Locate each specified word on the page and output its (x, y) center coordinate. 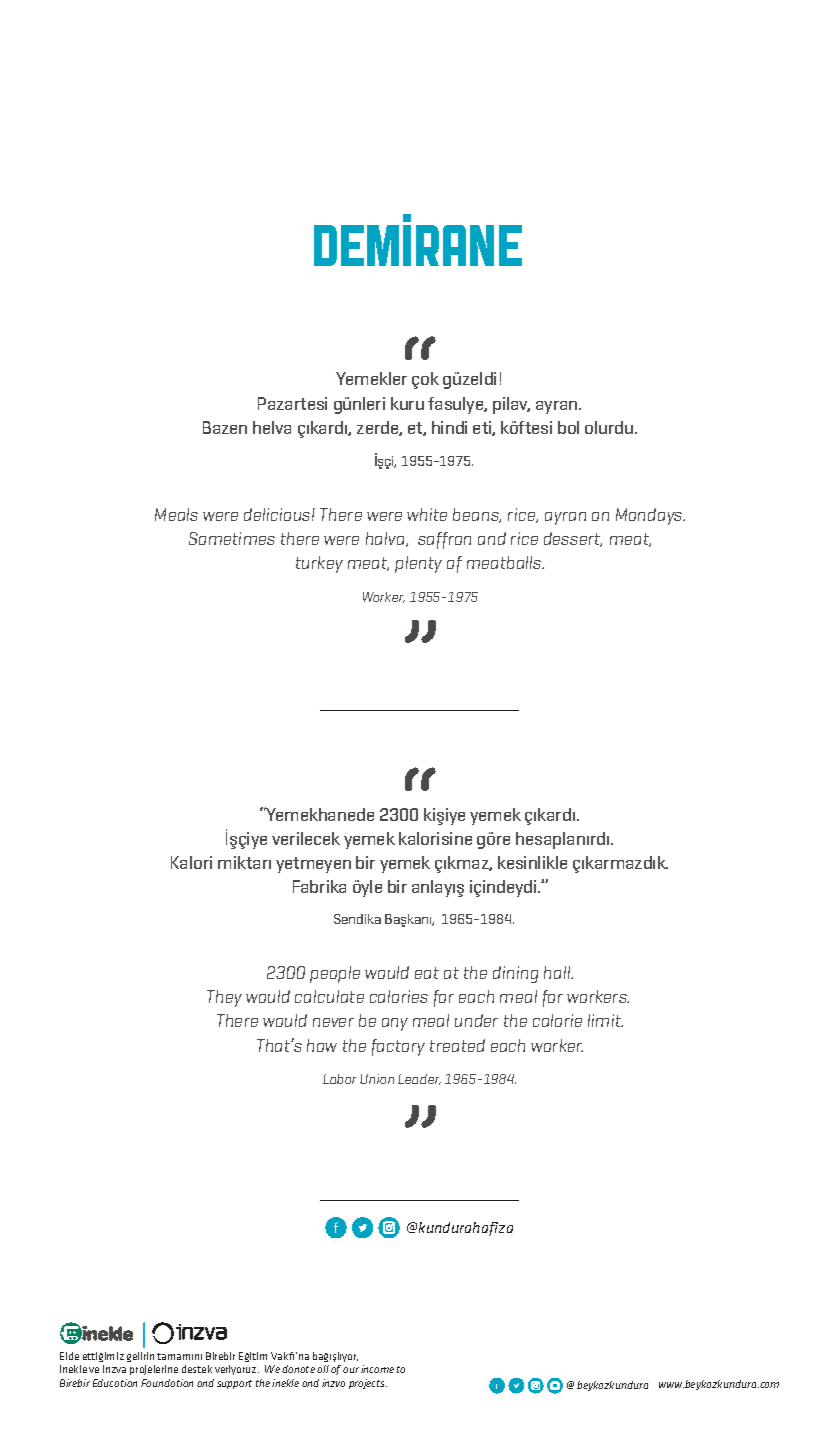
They (224, 998)
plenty (418, 564)
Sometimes (232, 538)
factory (398, 1047)
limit (605, 1020)
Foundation (167, 1383)
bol (568, 427)
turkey (319, 564)
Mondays (650, 516)
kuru (407, 403)
